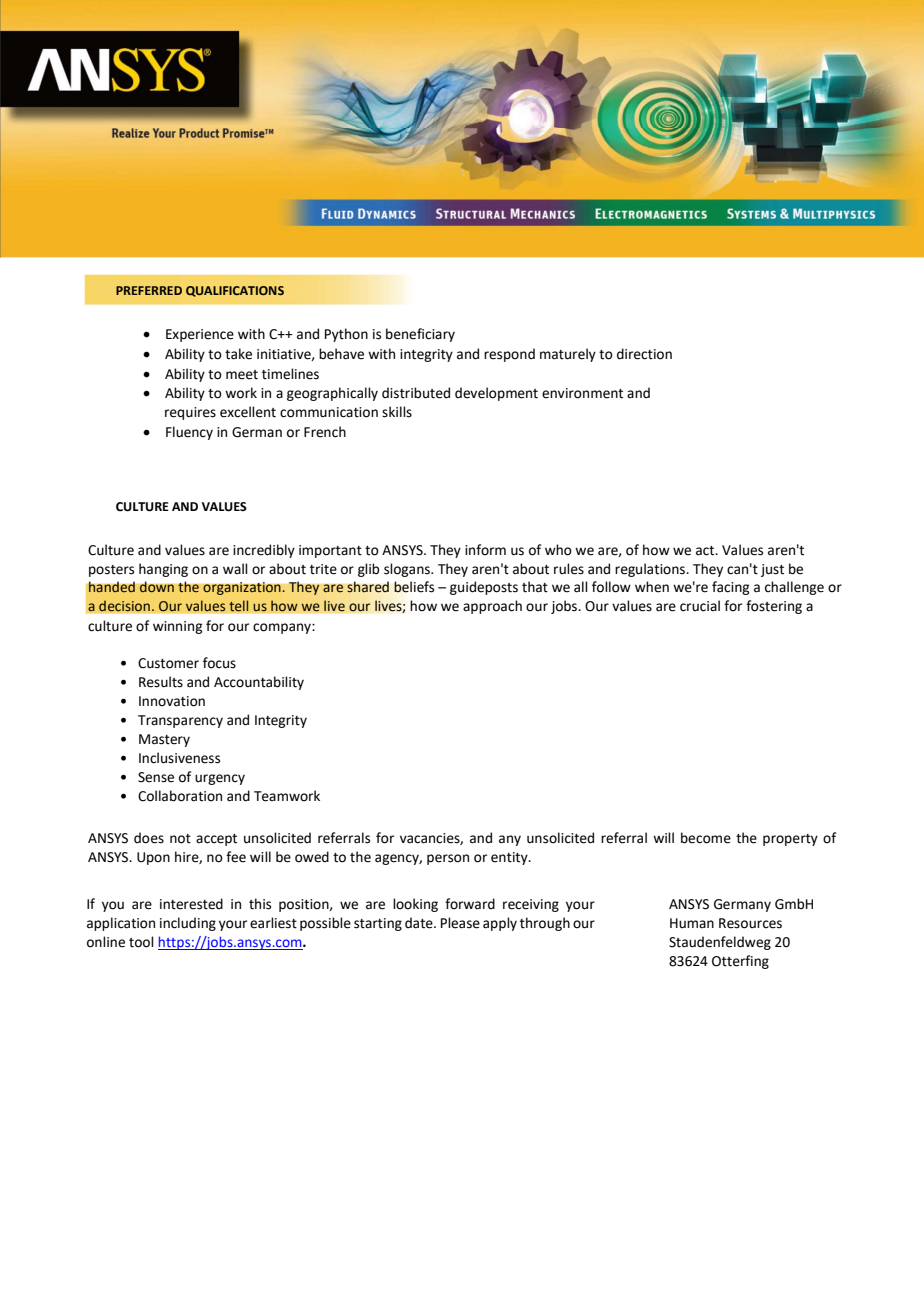 This page has height=1308, width=924. What do you see at coordinates (644, 354) in the page?
I see `direction` at bounding box center [644, 354].
